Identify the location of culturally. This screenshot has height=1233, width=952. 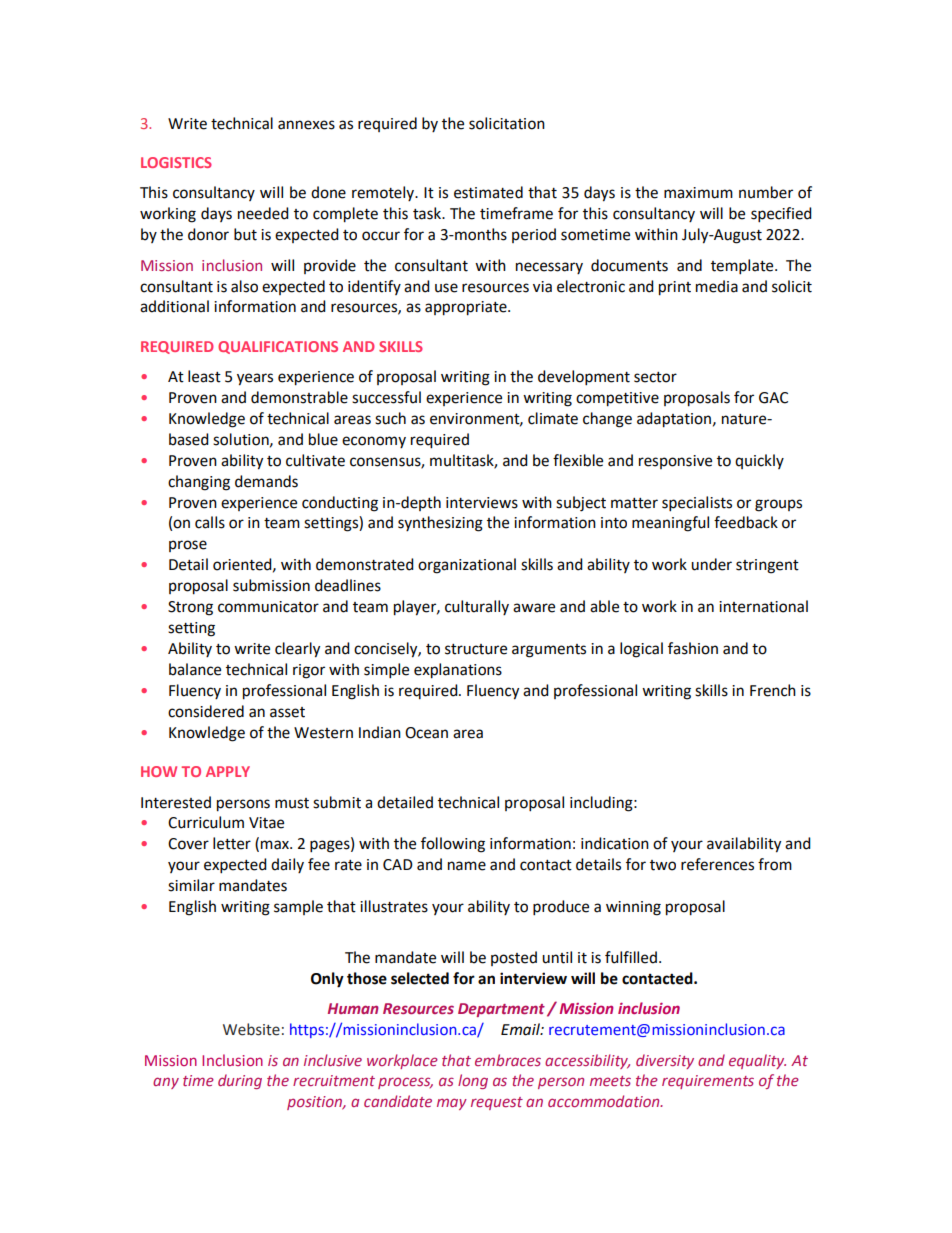
(477, 607).
